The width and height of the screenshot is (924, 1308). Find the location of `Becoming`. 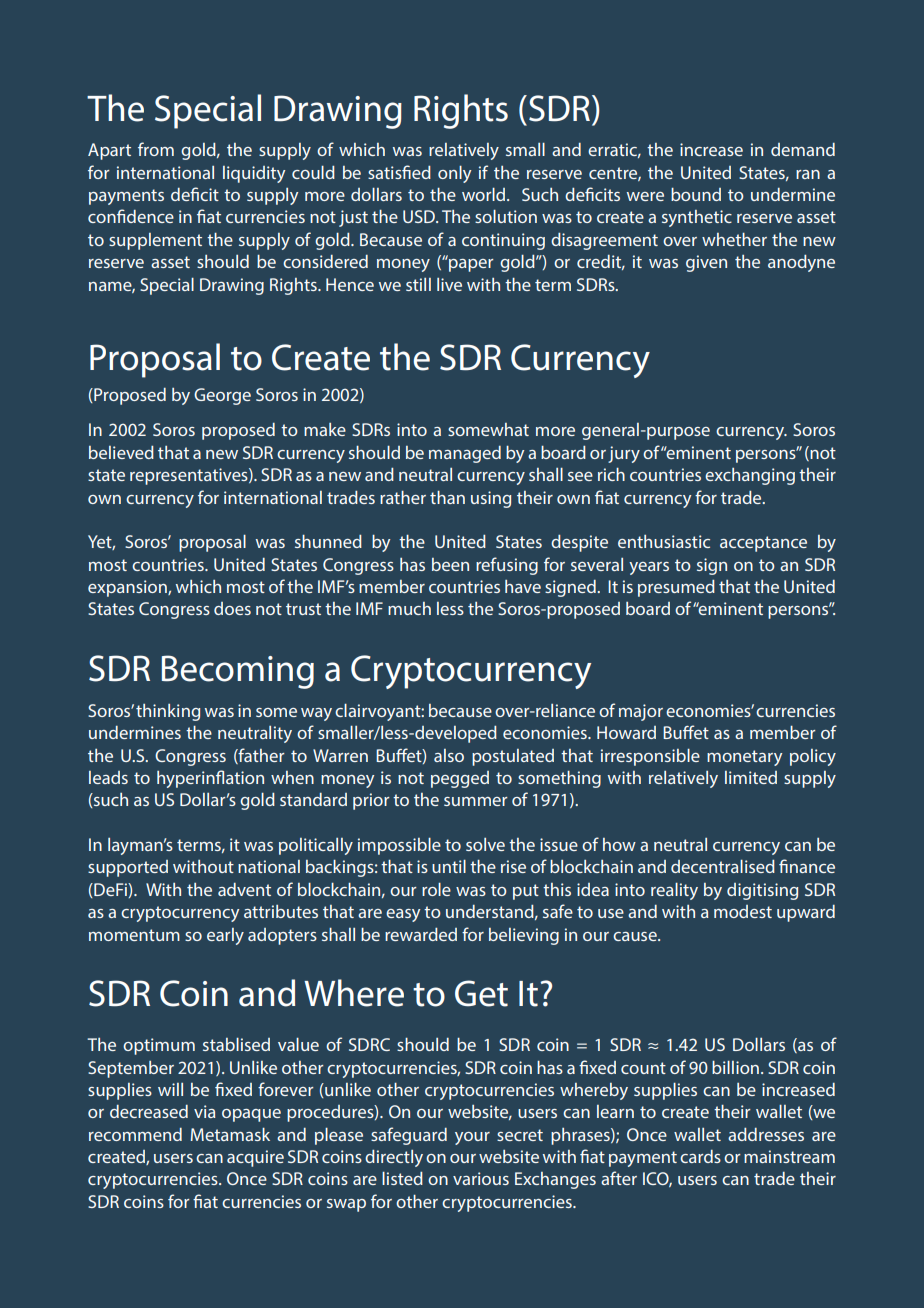

Becoming is located at coordinates (238, 672).
